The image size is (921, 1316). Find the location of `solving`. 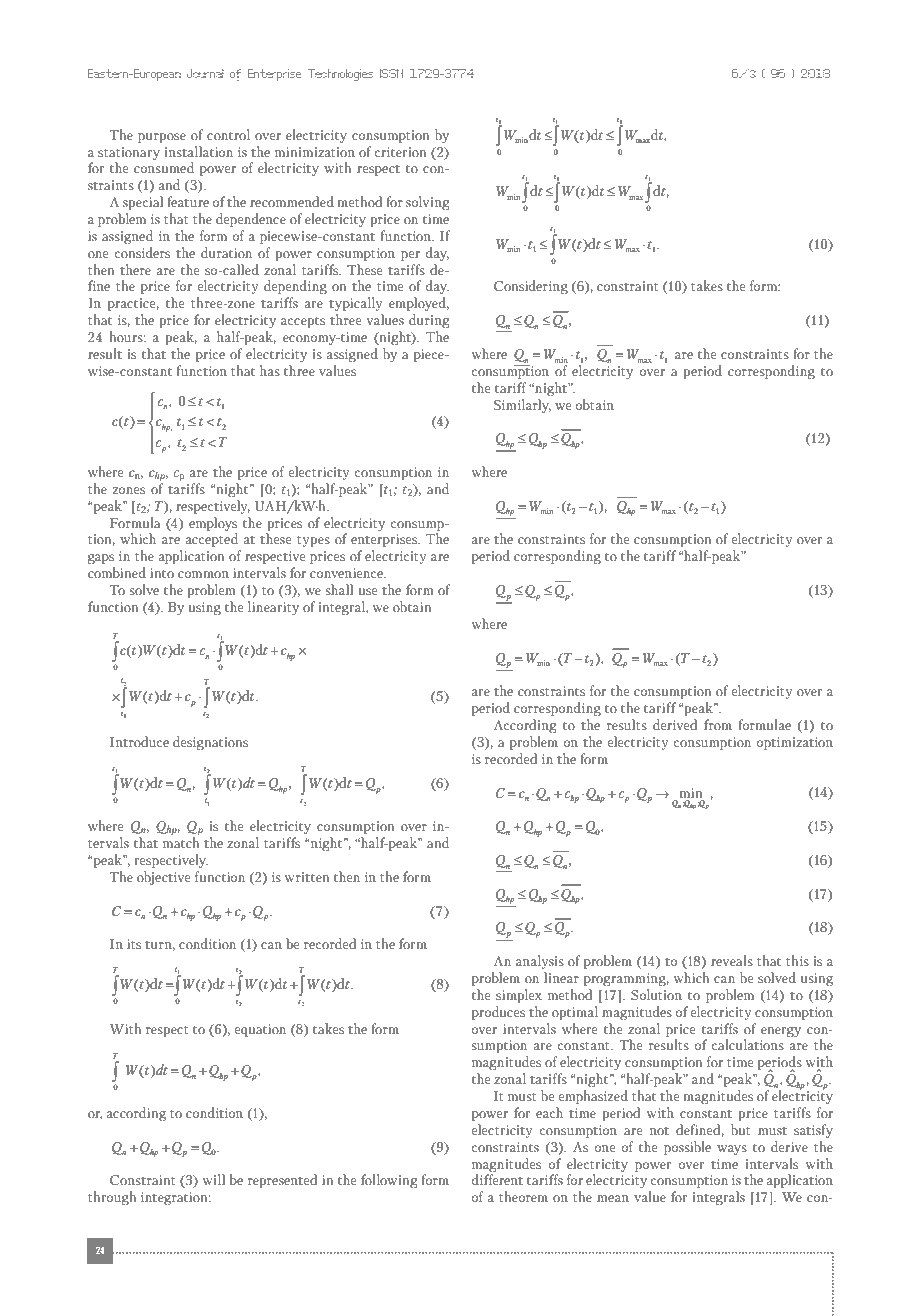

solving is located at coordinates (428, 203).
